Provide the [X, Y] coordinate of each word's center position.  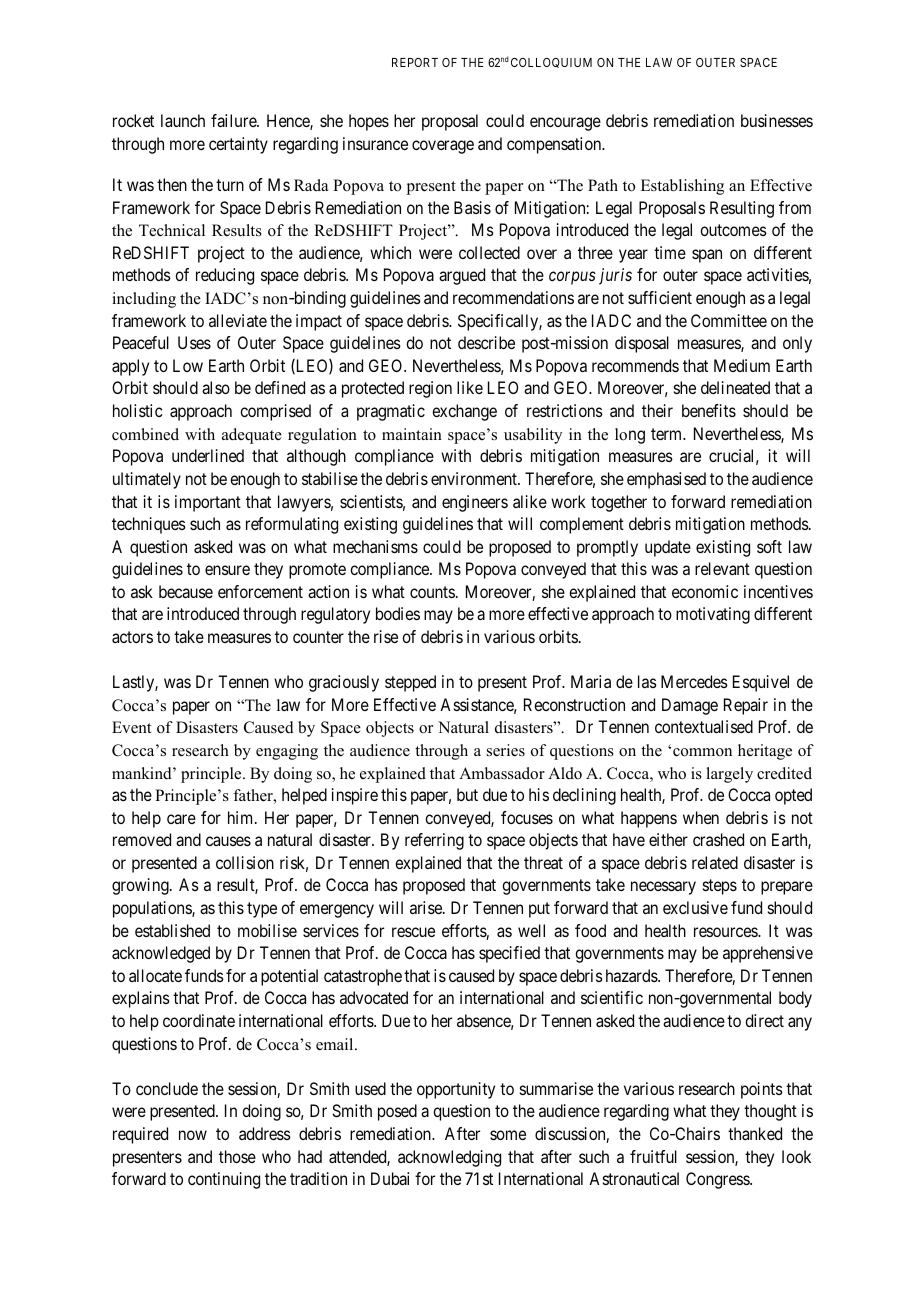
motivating [713, 615]
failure [234, 120]
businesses [777, 120]
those [237, 1156]
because [186, 591]
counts [432, 592]
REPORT [415, 62]
